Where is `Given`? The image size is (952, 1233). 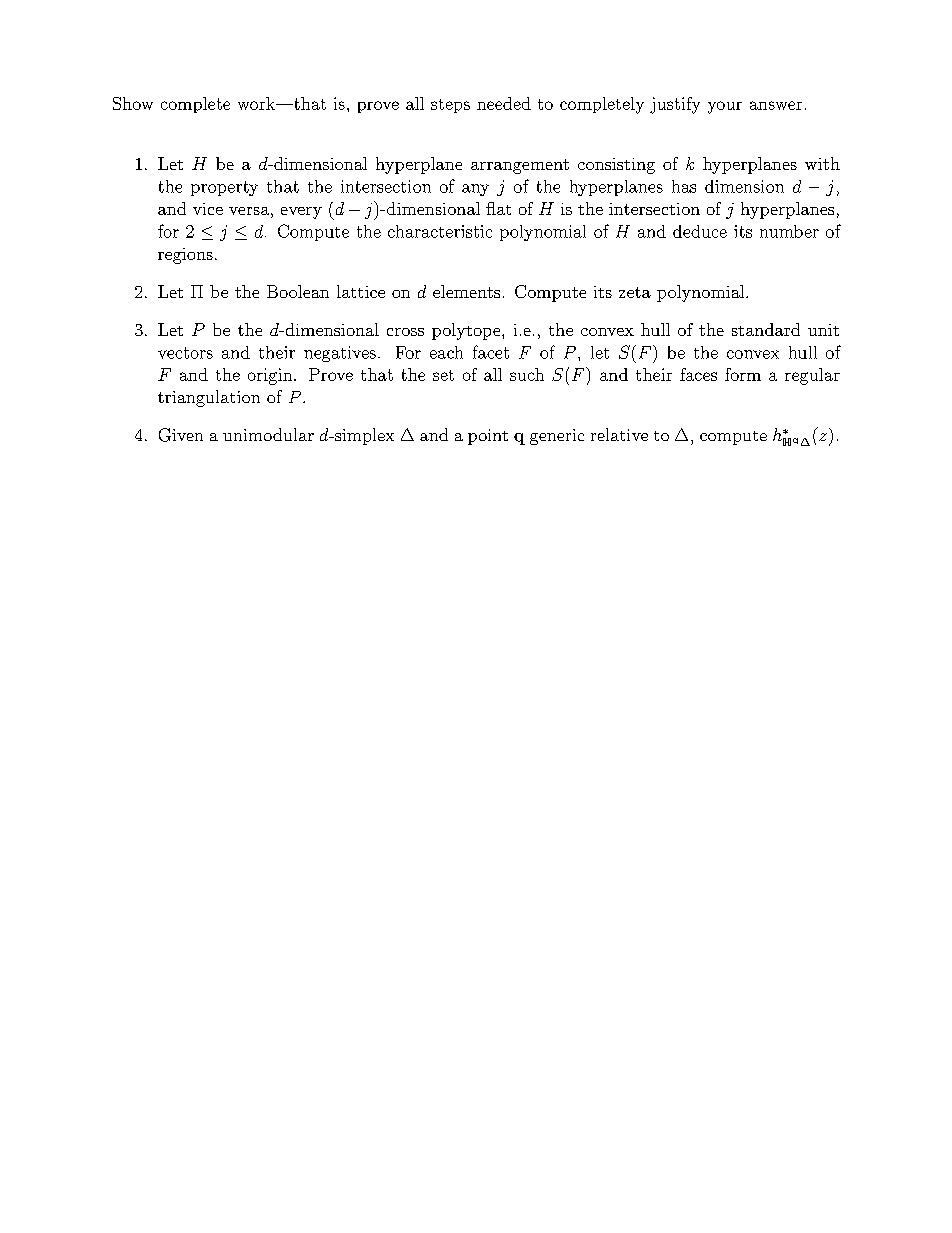
Given is located at coordinates (181, 435).
